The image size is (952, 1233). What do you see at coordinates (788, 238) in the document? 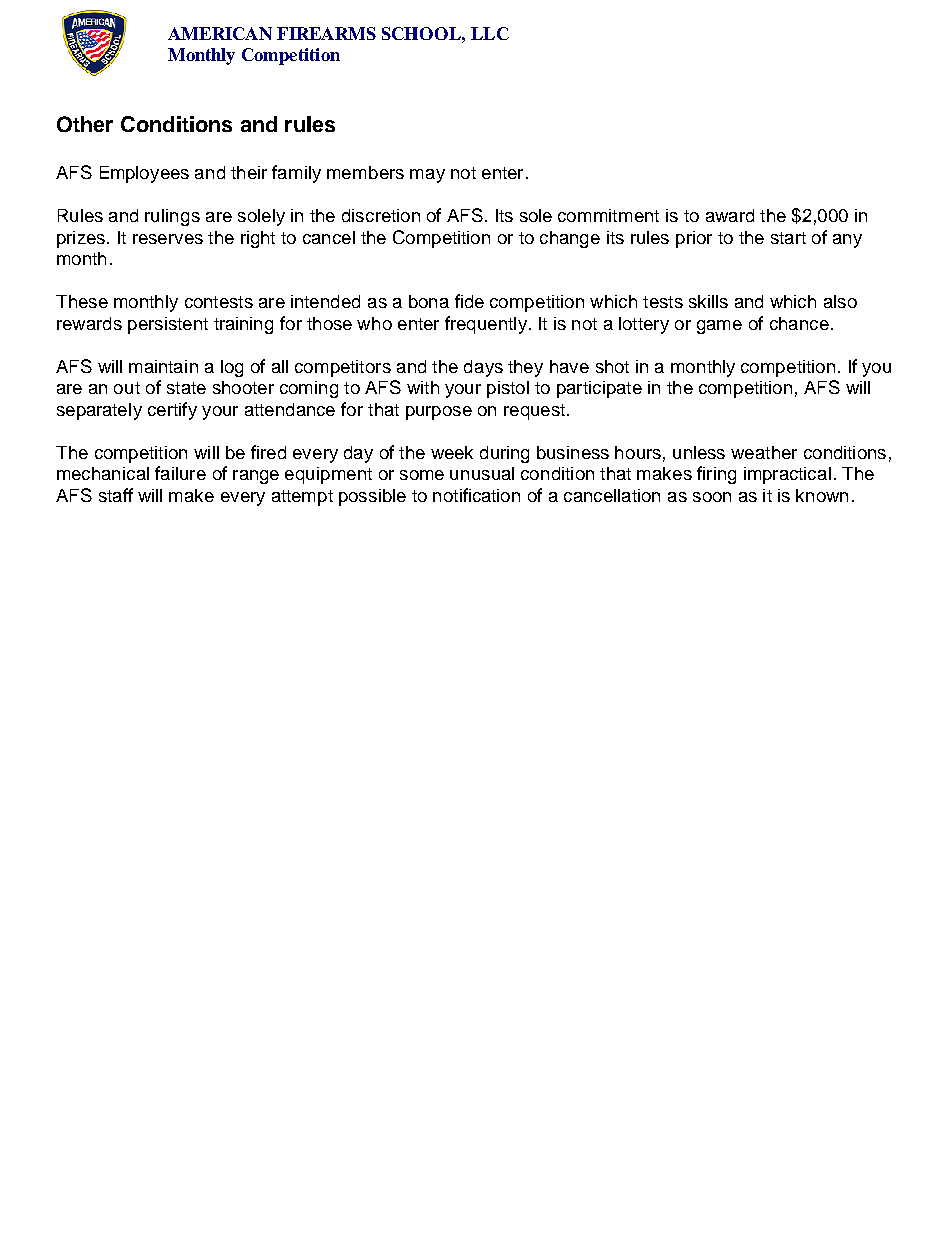
I see `start` at bounding box center [788, 238].
